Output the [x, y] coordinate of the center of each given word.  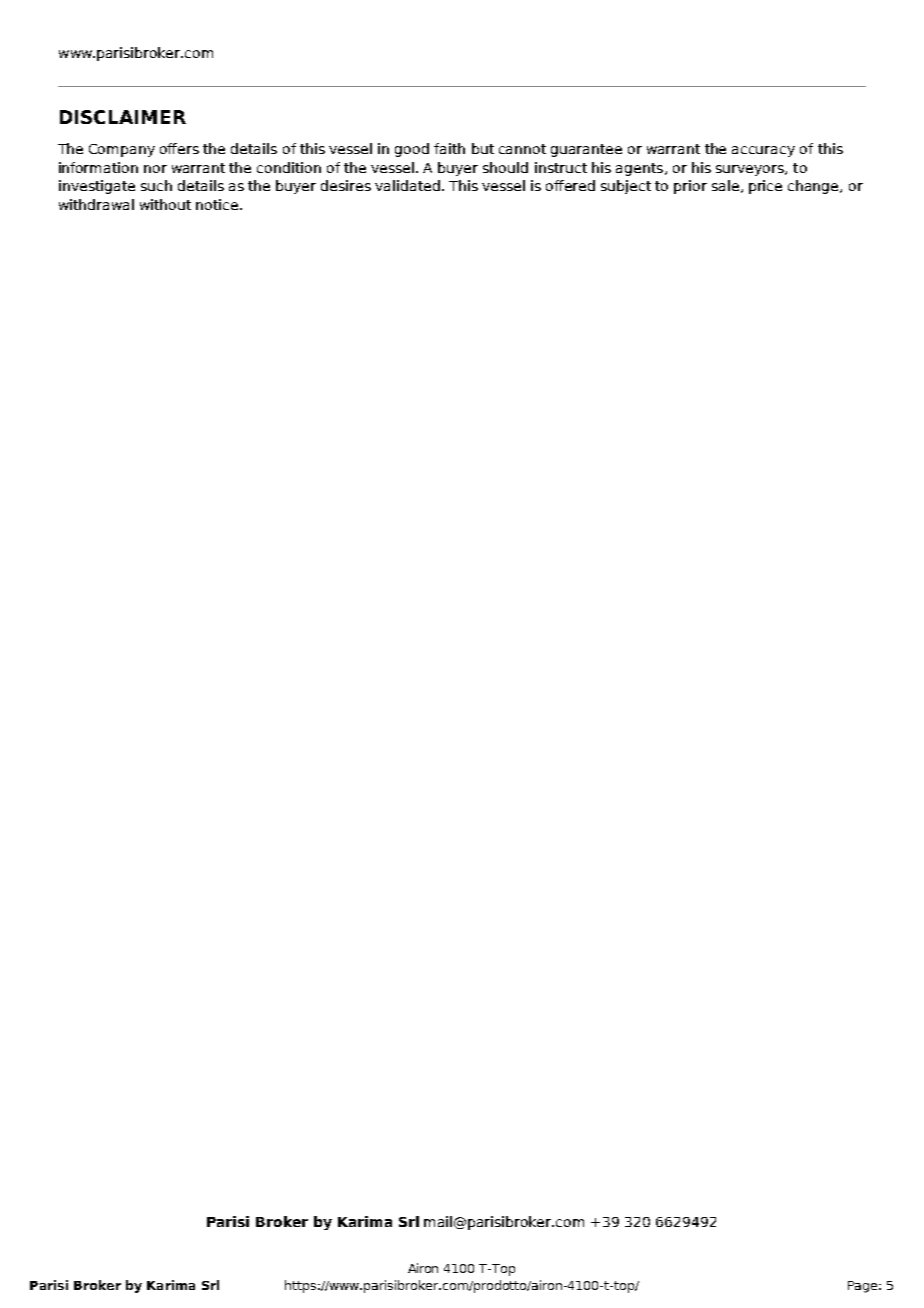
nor [155, 169]
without [165, 204]
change [814, 187]
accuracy [763, 151]
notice [218, 204]
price [765, 187]
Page [862, 1287]
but [483, 148]
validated [407, 185]
